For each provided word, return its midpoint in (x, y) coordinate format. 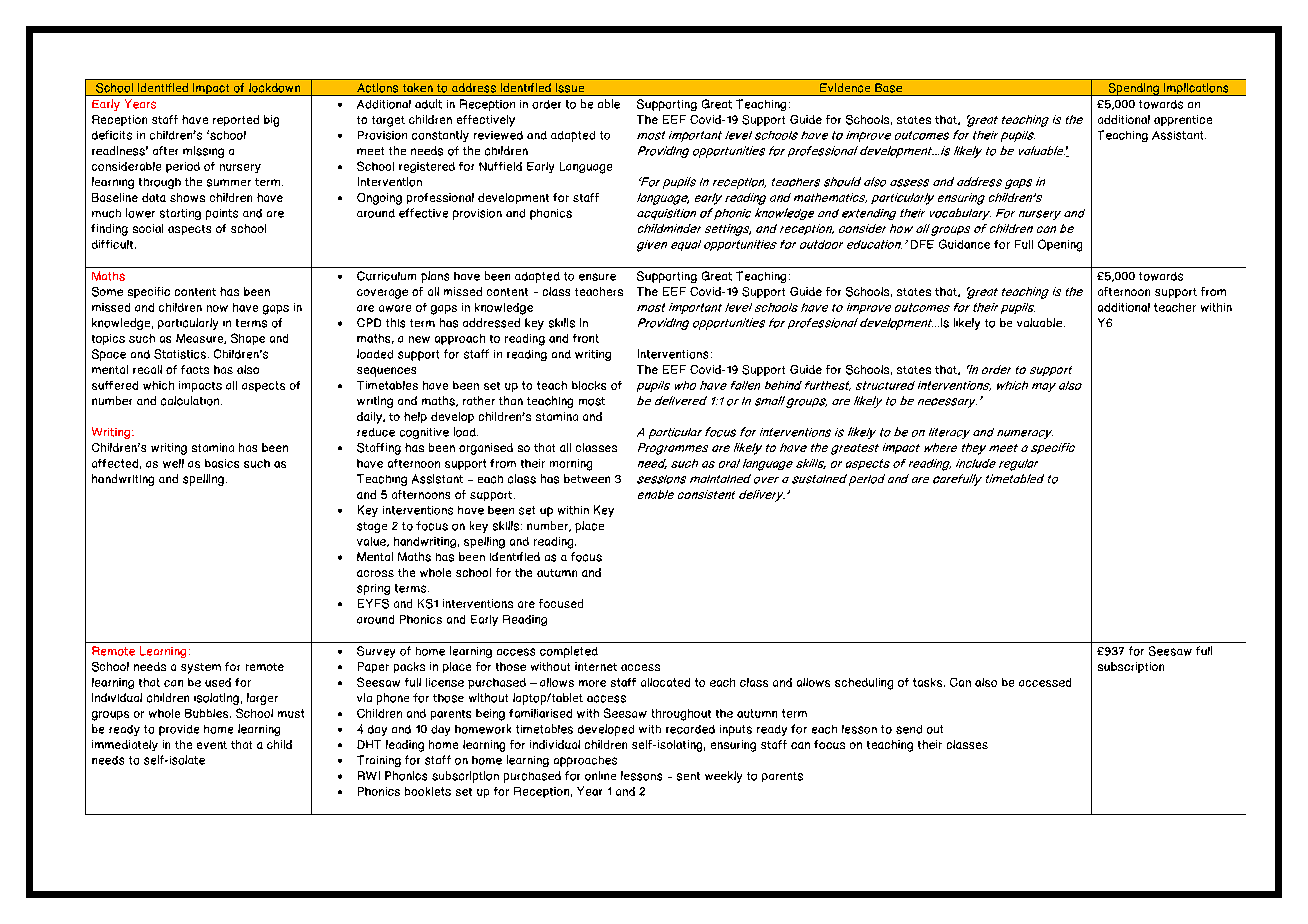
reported (236, 120)
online (600, 776)
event (212, 745)
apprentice (1183, 120)
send (909, 729)
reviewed (498, 135)
